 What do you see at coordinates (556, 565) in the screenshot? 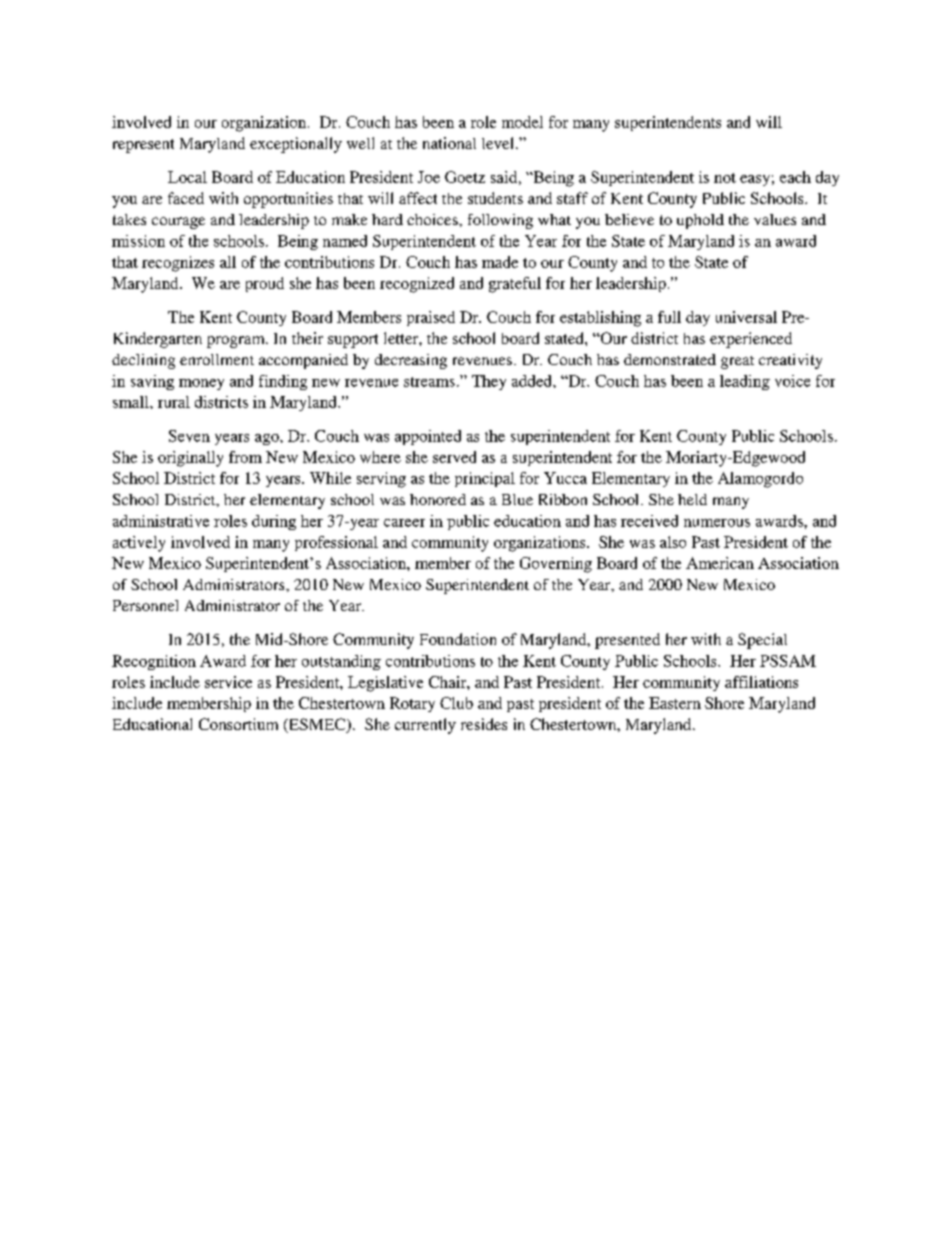
I see `Governing` at bounding box center [556, 565].
